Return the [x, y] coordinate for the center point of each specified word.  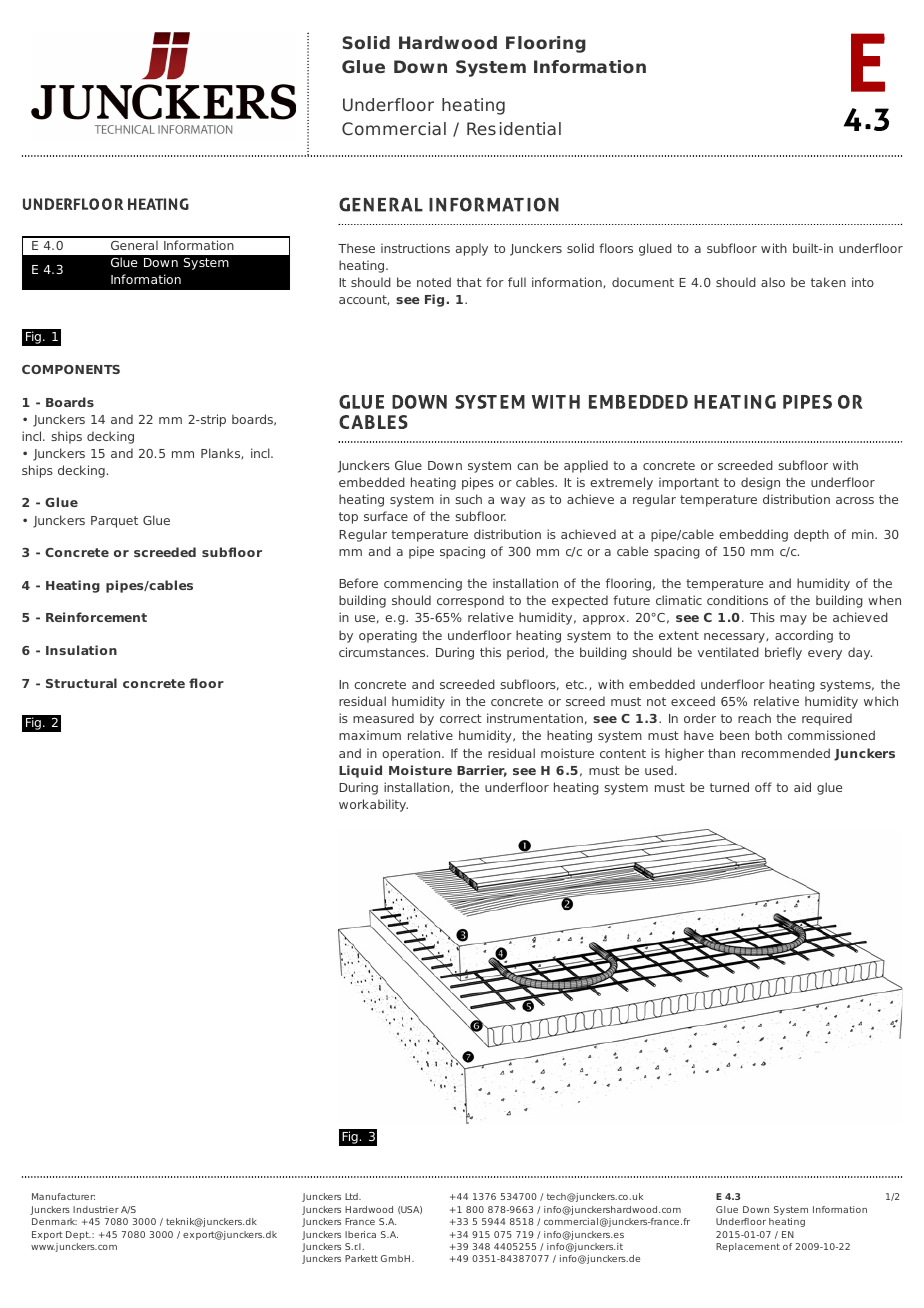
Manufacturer [63, 1196]
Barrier [482, 771]
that [469, 282]
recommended [786, 753]
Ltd [352, 1196]
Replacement [748, 1247]
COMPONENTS [71, 369]
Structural [81, 683]
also [773, 282]
